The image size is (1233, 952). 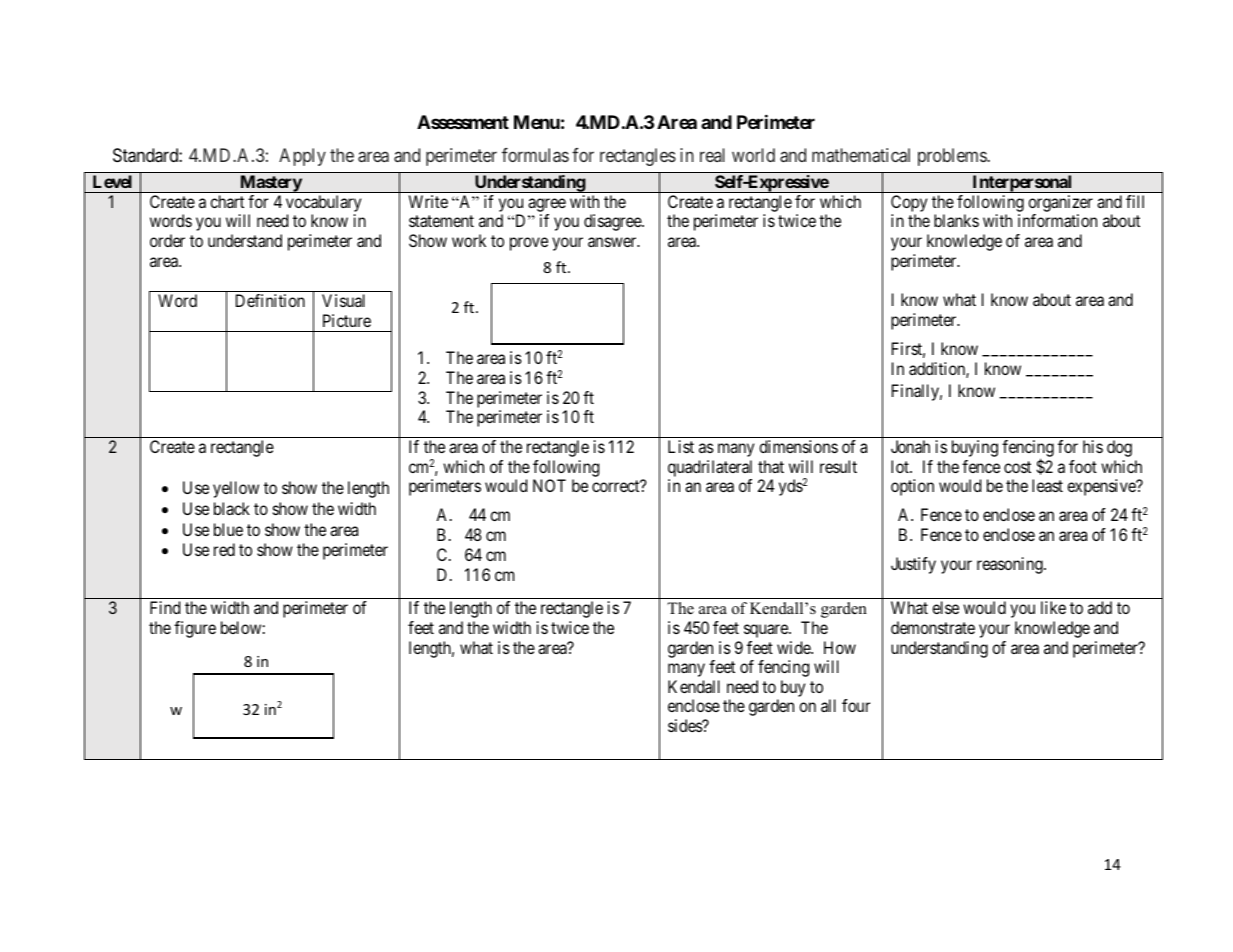 What do you see at coordinates (195, 629) in the document?
I see `figure` at bounding box center [195, 629].
